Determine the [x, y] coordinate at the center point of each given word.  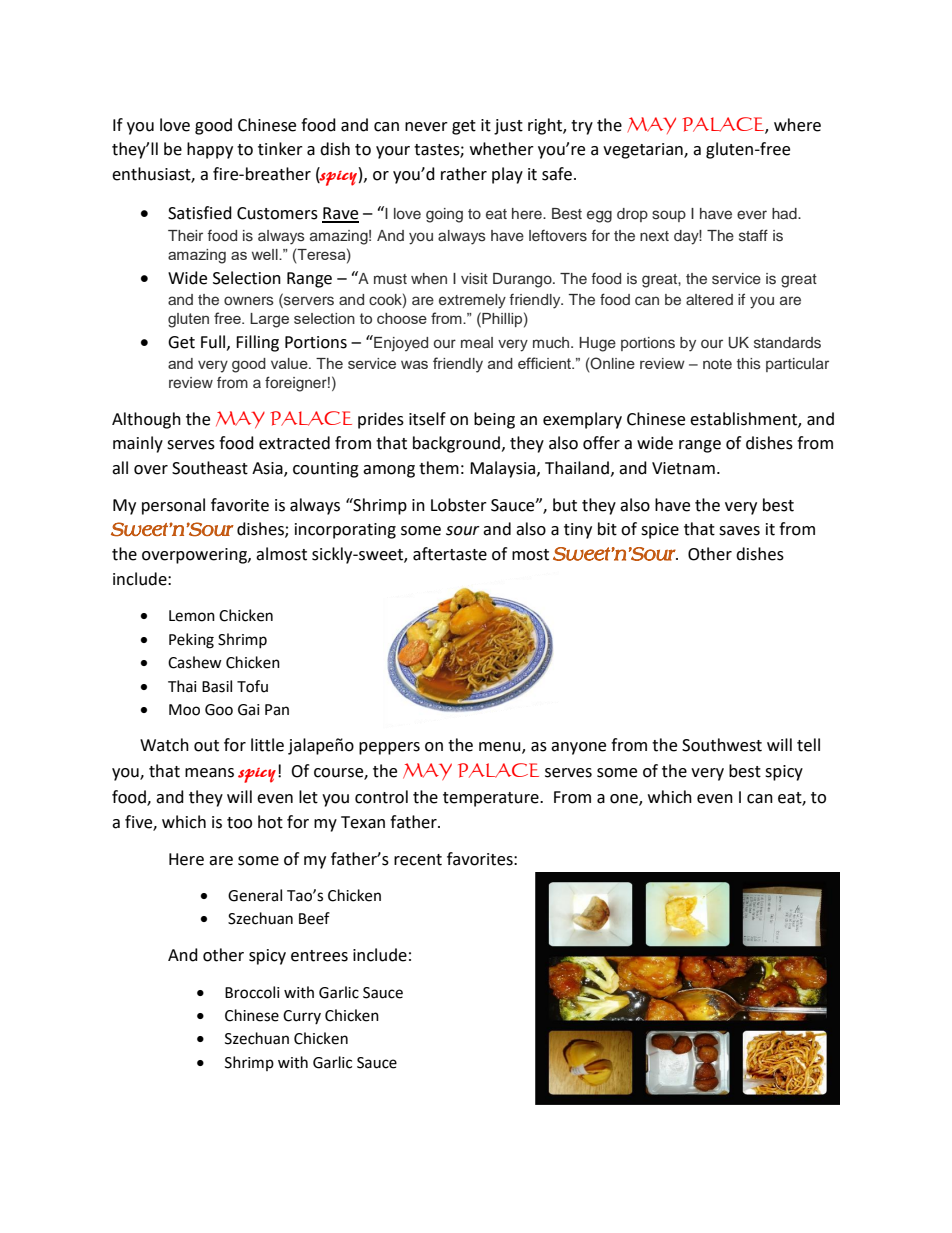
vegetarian [644, 151]
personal [173, 506]
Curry [302, 1017]
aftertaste [450, 554]
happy [210, 150]
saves [739, 531]
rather [464, 174]
